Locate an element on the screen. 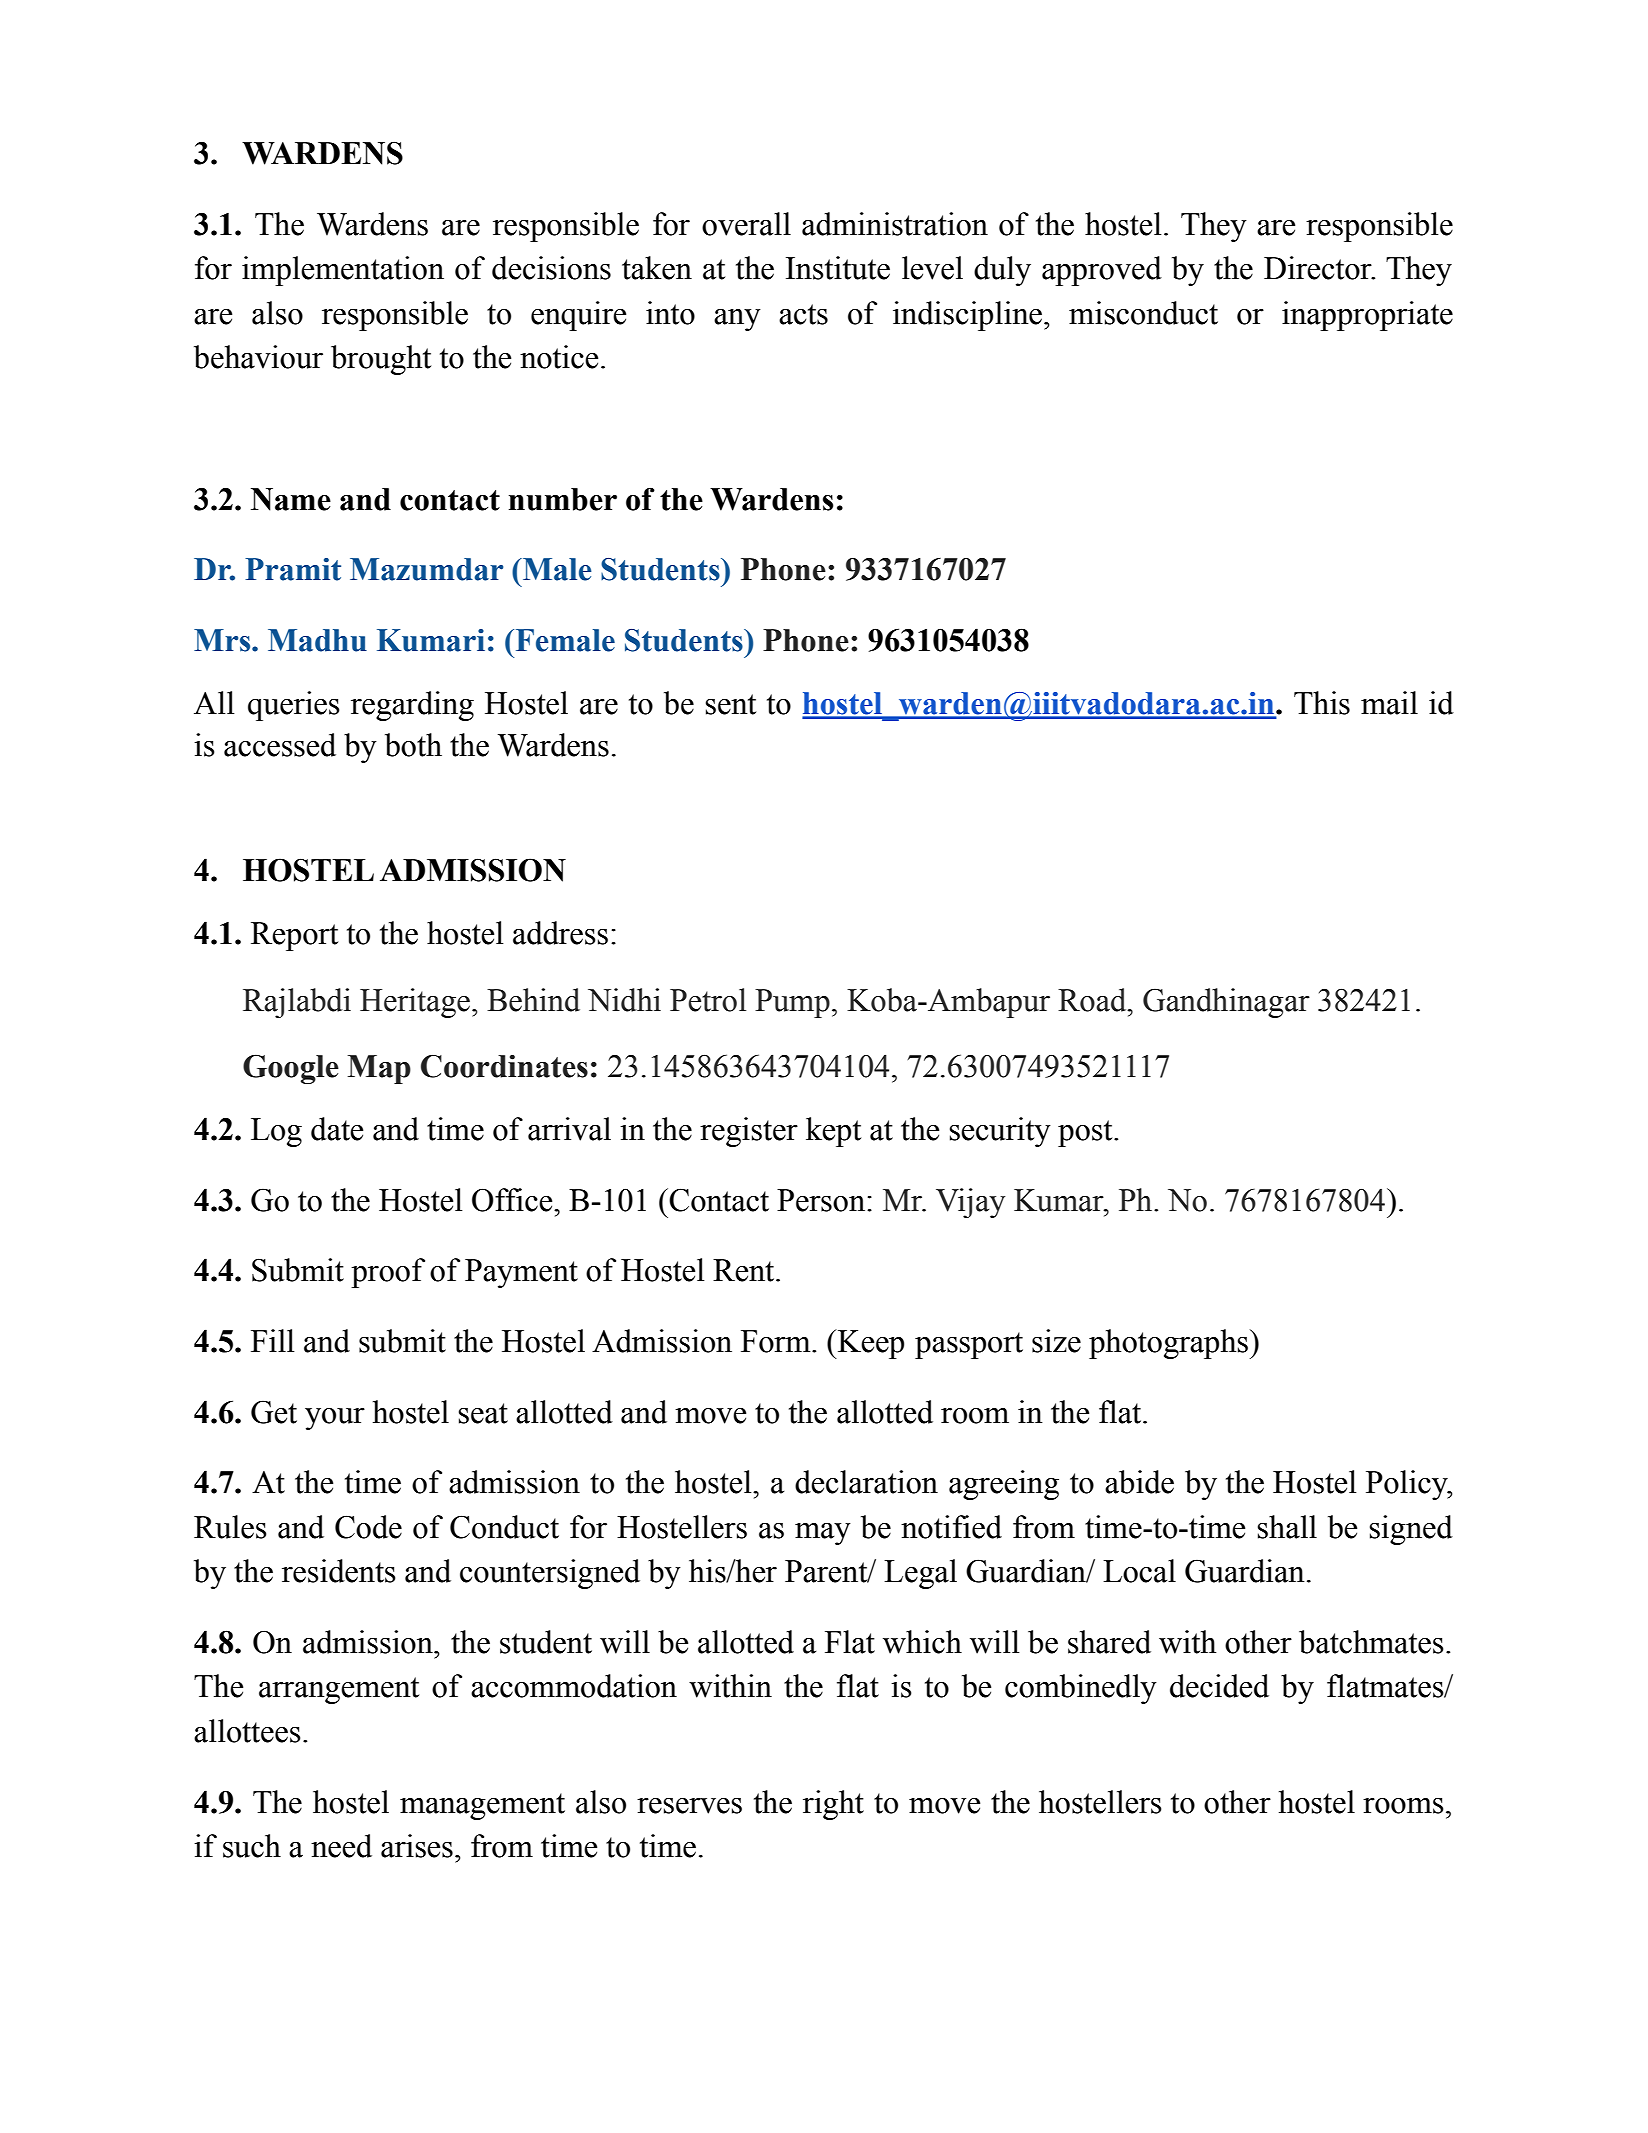 The width and height of the screenshot is (1648, 2133). right is located at coordinates (833, 1805).
